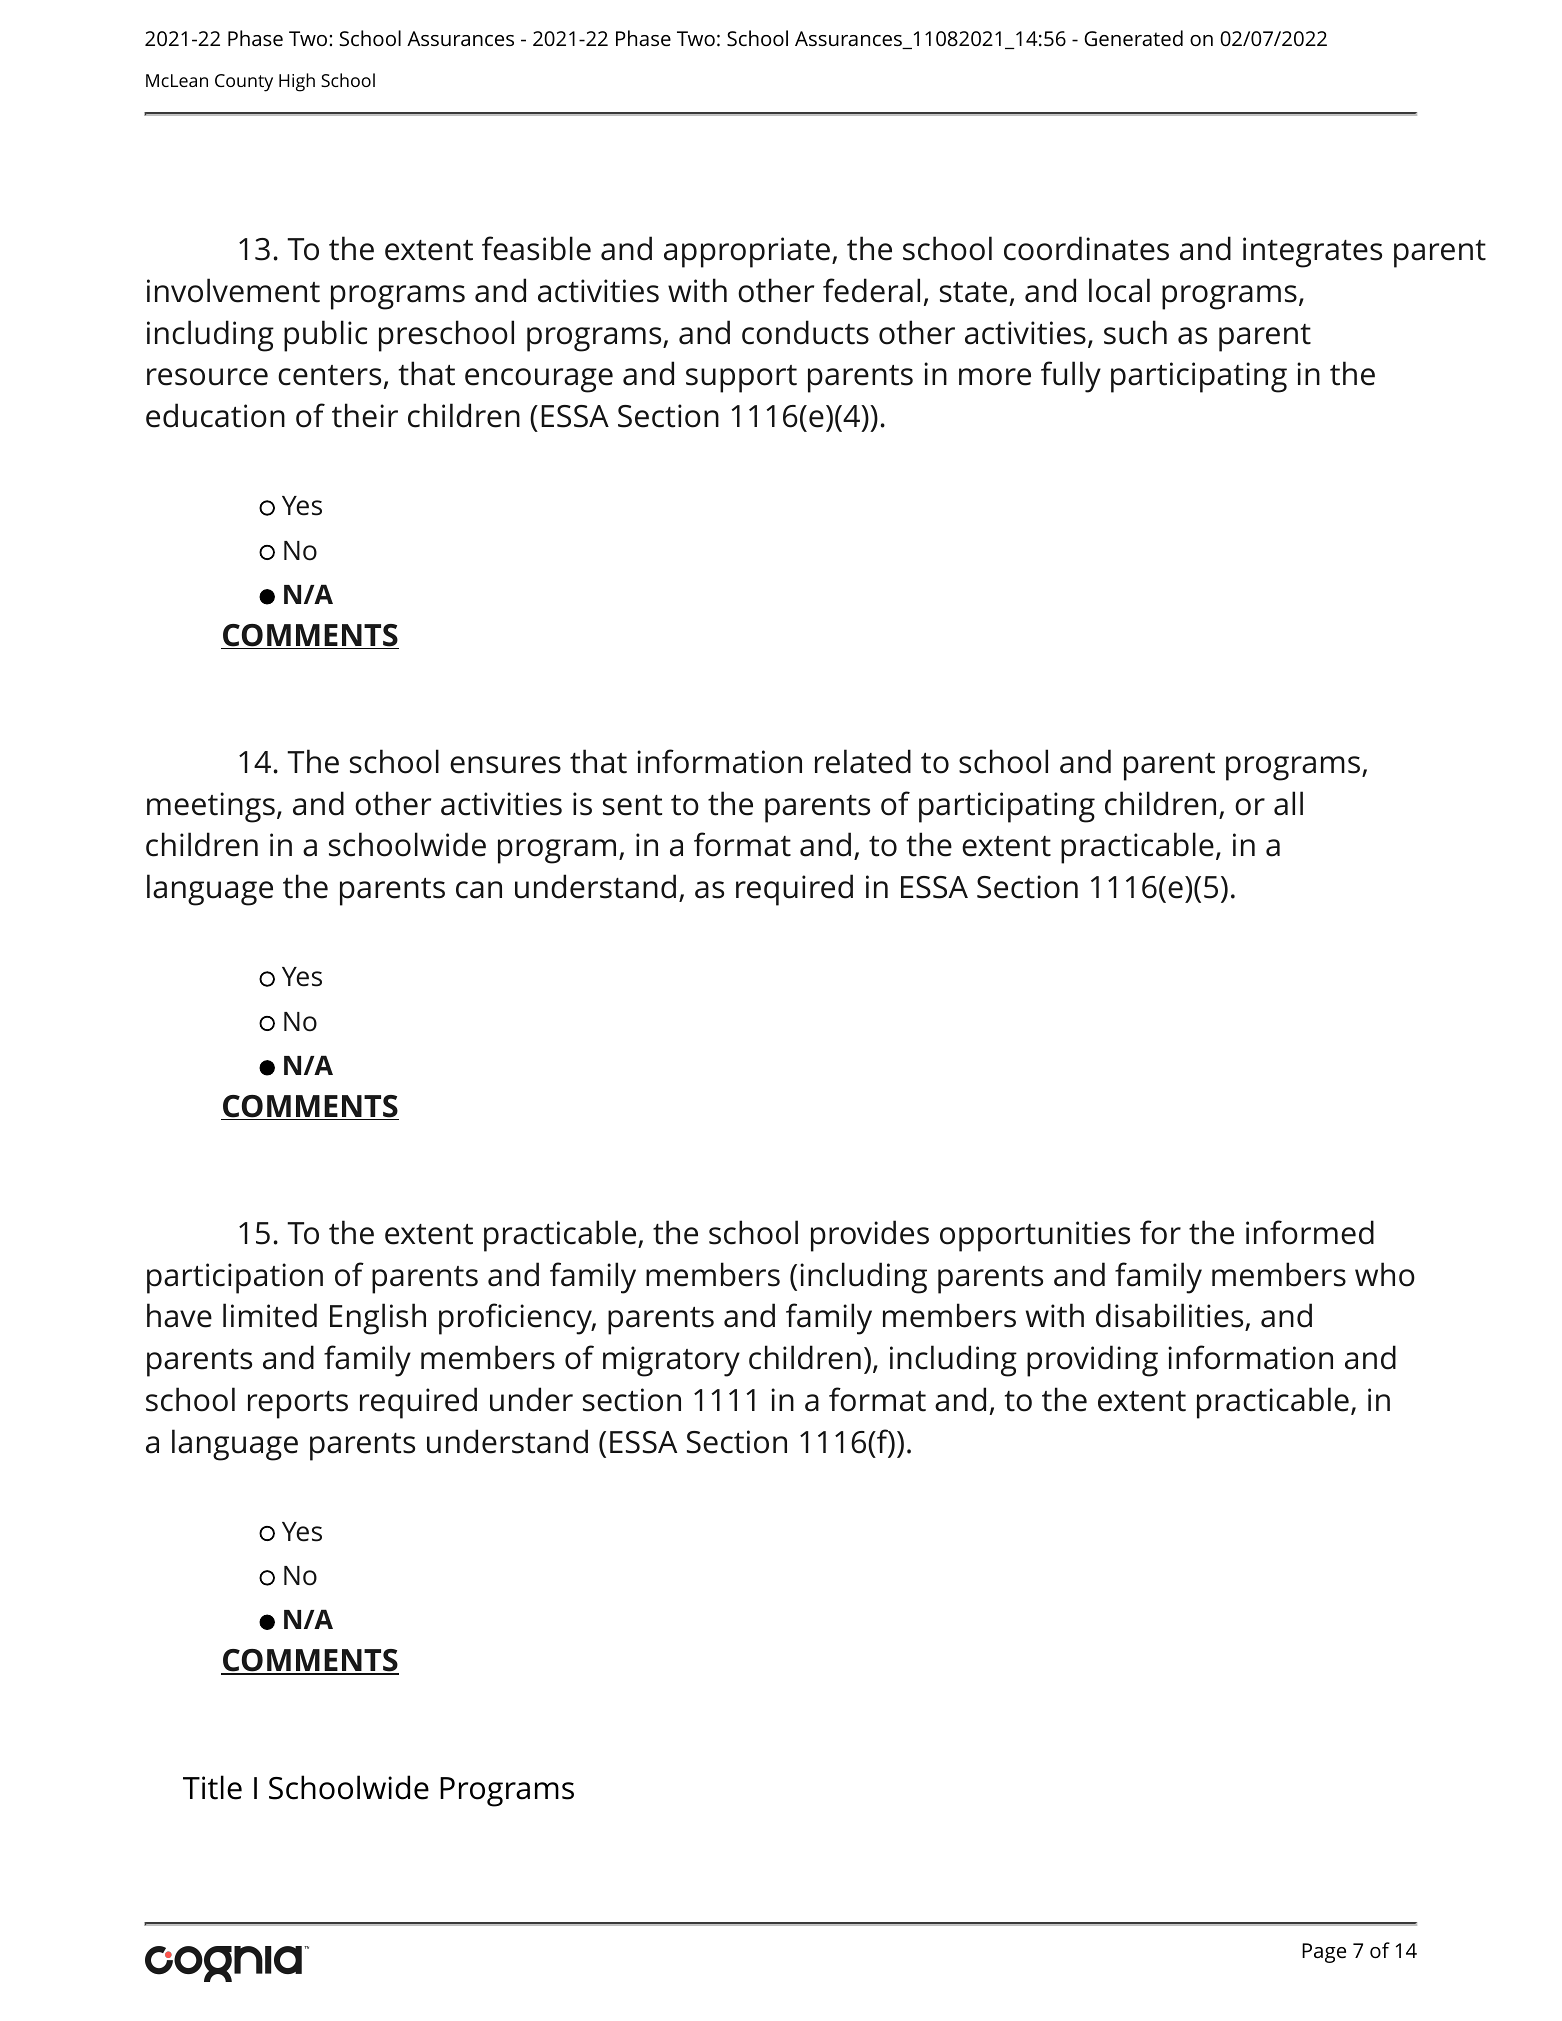 Image resolution: width=1562 pixels, height=2021 pixels. What do you see at coordinates (1133, 38) in the screenshot?
I see `Generated` at bounding box center [1133, 38].
